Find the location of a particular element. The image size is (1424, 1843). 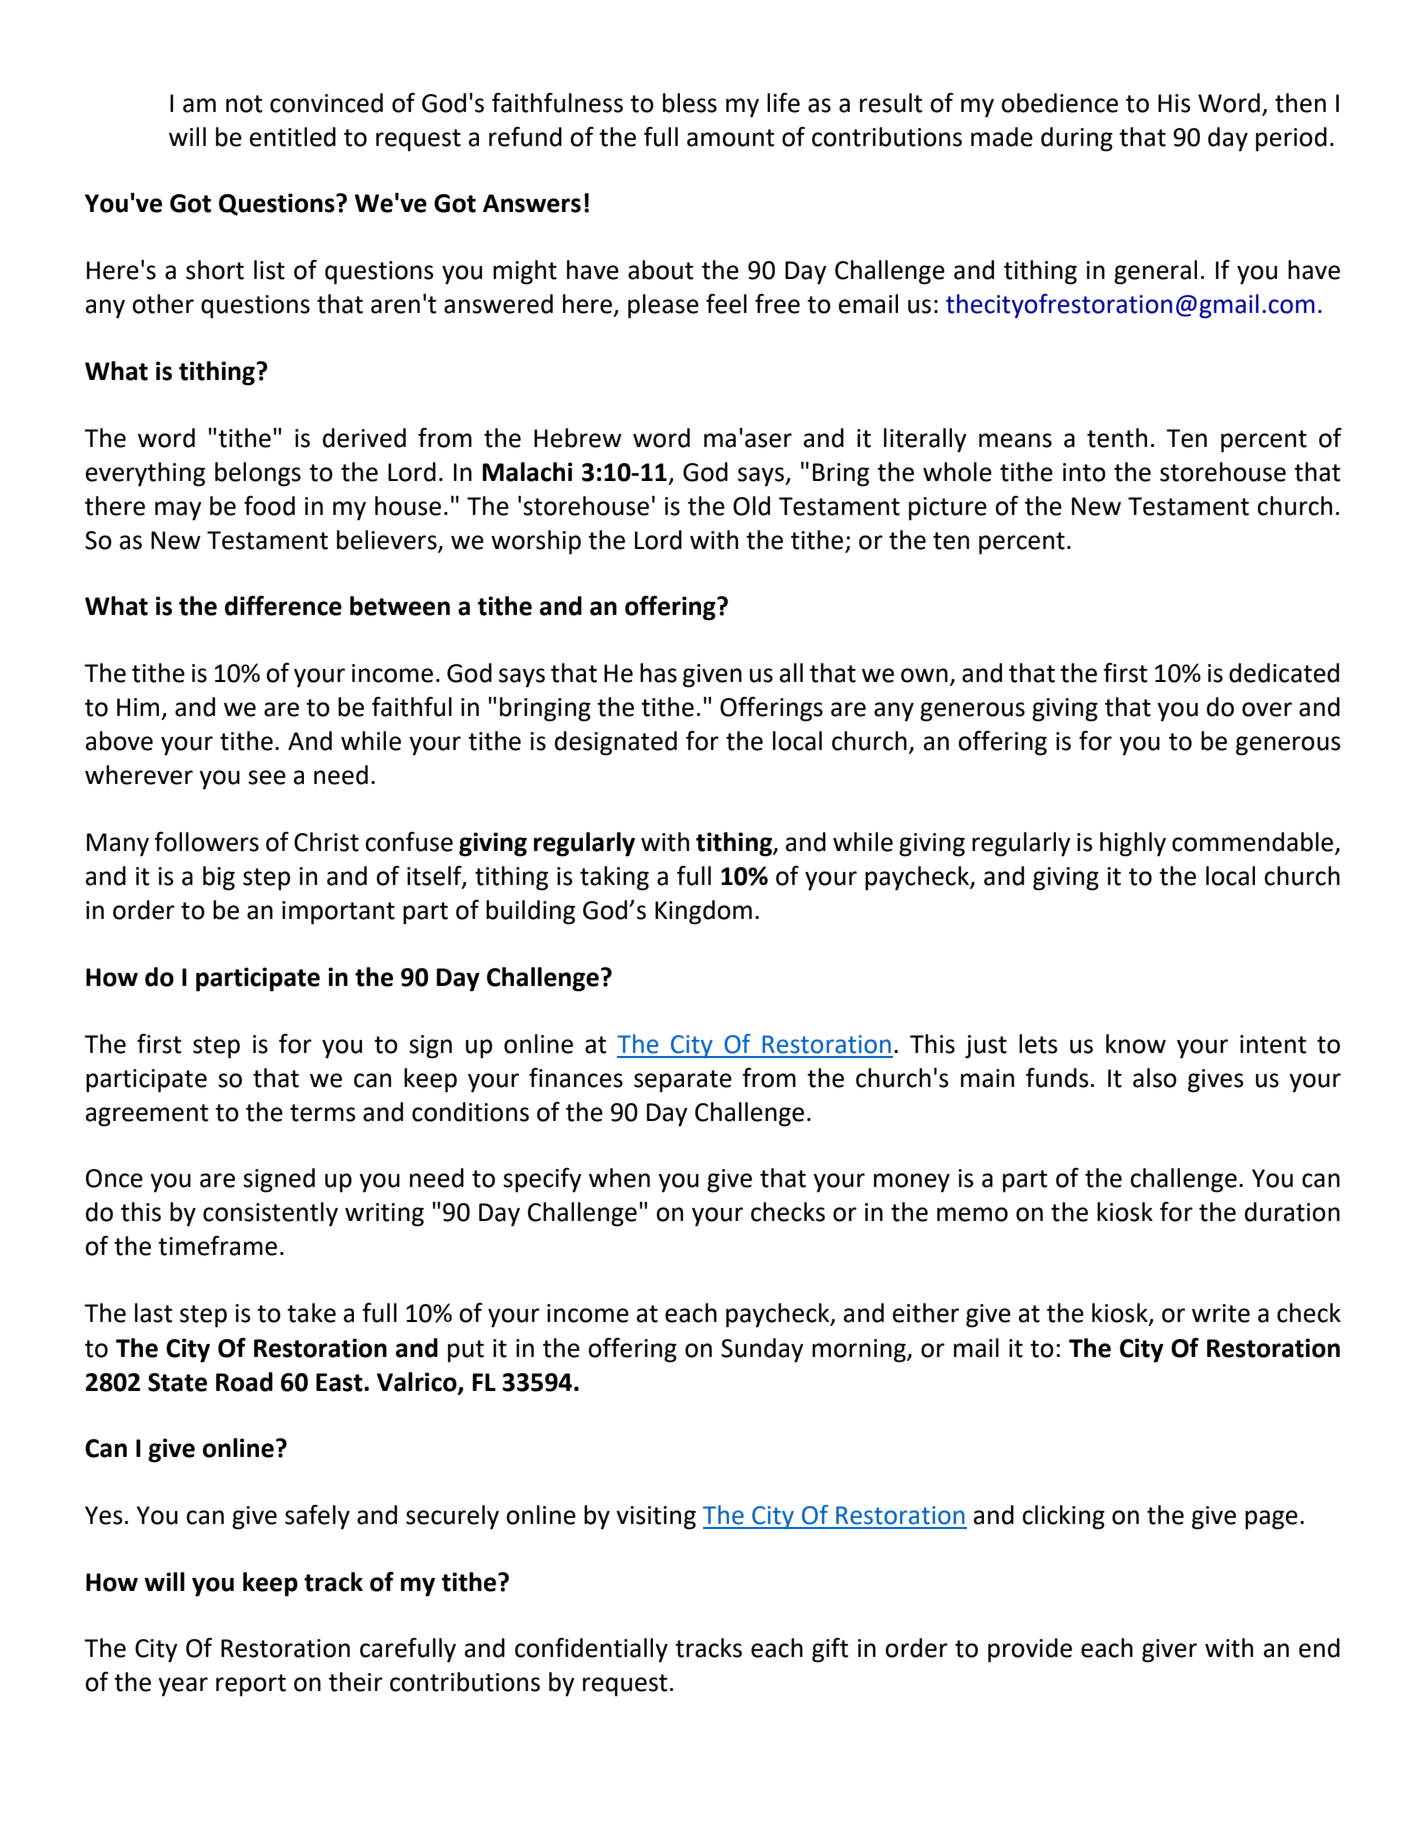

report is located at coordinates (251, 1685).
